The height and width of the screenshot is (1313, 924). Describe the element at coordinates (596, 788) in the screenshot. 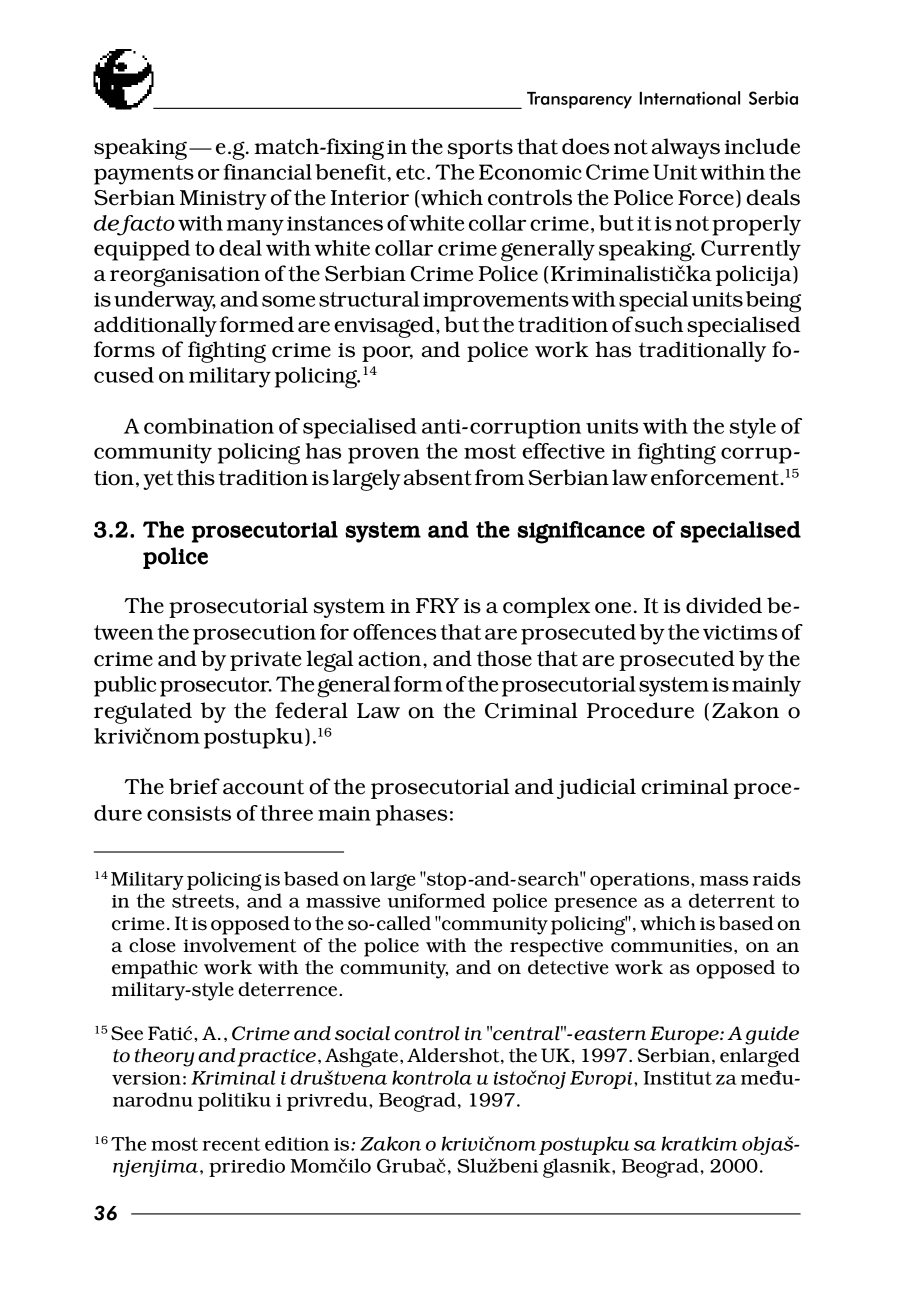

I see `judicial` at that location.
